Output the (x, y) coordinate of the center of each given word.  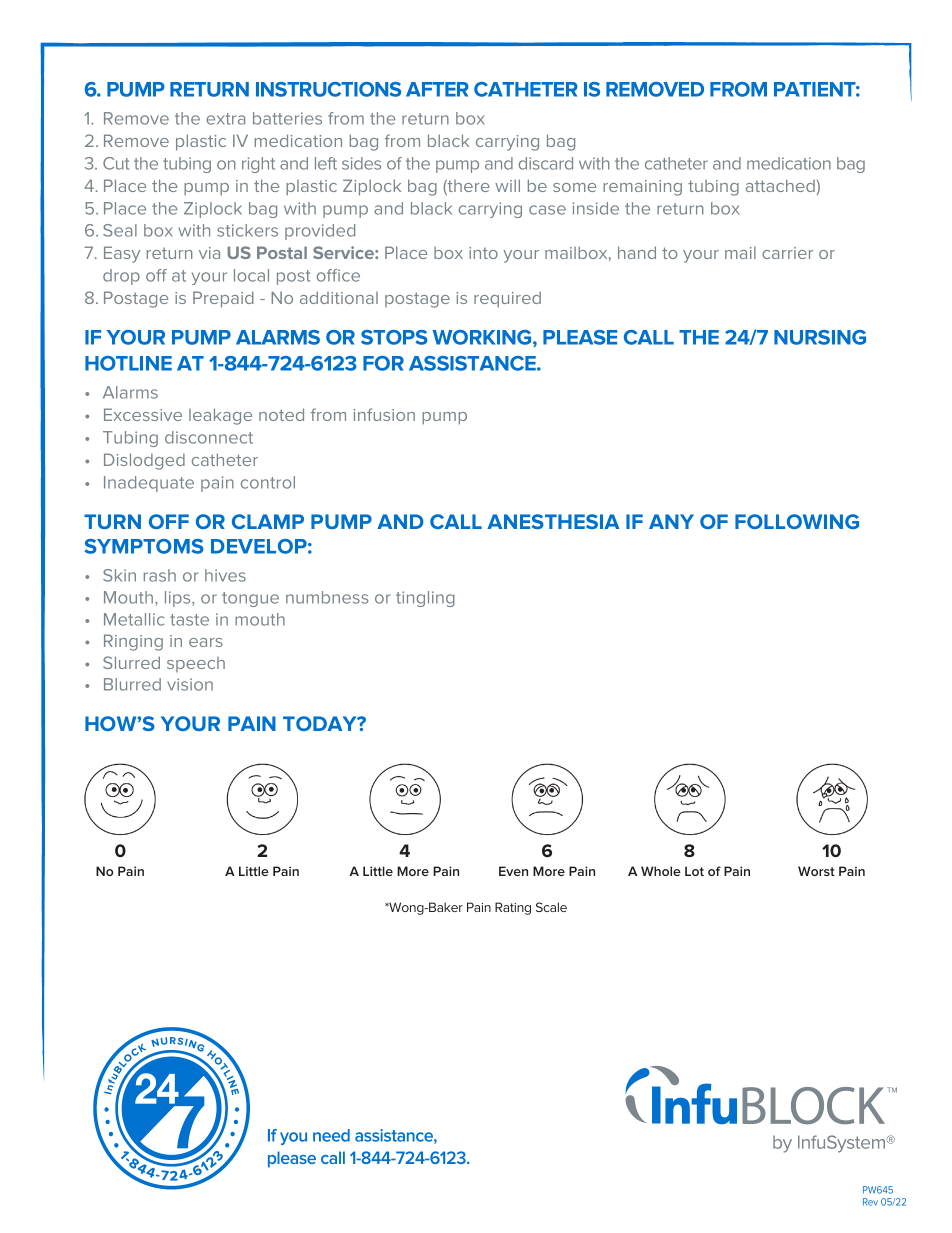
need (331, 1135)
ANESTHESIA (553, 521)
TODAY (321, 723)
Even (513, 871)
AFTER (437, 89)
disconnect (209, 437)
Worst (816, 871)
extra (225, 119)
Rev (870, 1202)
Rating (513, 908)
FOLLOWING (797, 521)
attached (780, 185)
